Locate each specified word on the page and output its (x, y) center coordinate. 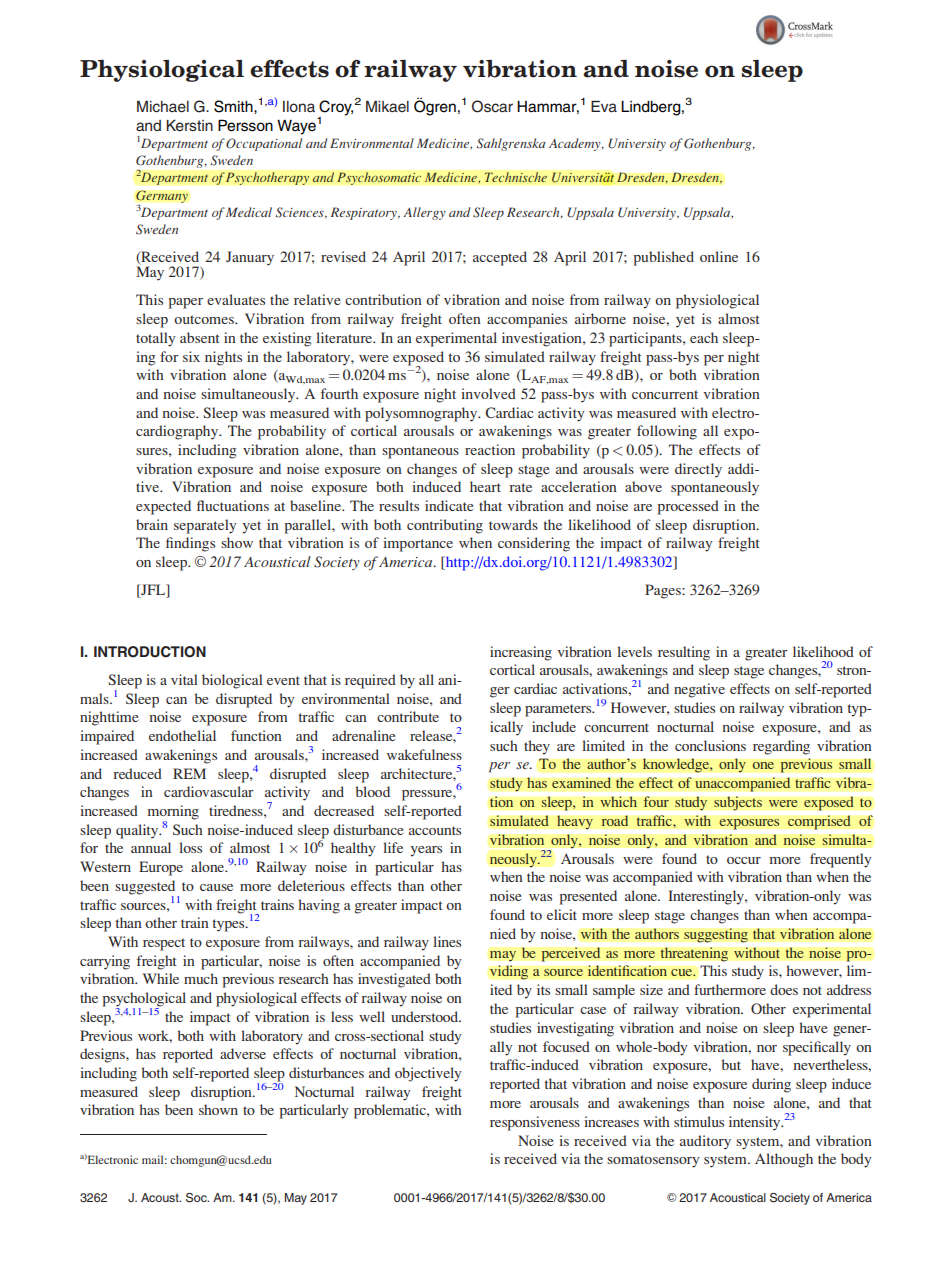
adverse (243, 1053)
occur (744, 860)
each (704, 337)
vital (184, 679)
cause (216, 887)
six (191, 356)
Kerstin (189, 125)
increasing (521, 653)
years (426, 851)
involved (488, 393)
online (719, 256)
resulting (684, 653)
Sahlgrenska (511, 144)
